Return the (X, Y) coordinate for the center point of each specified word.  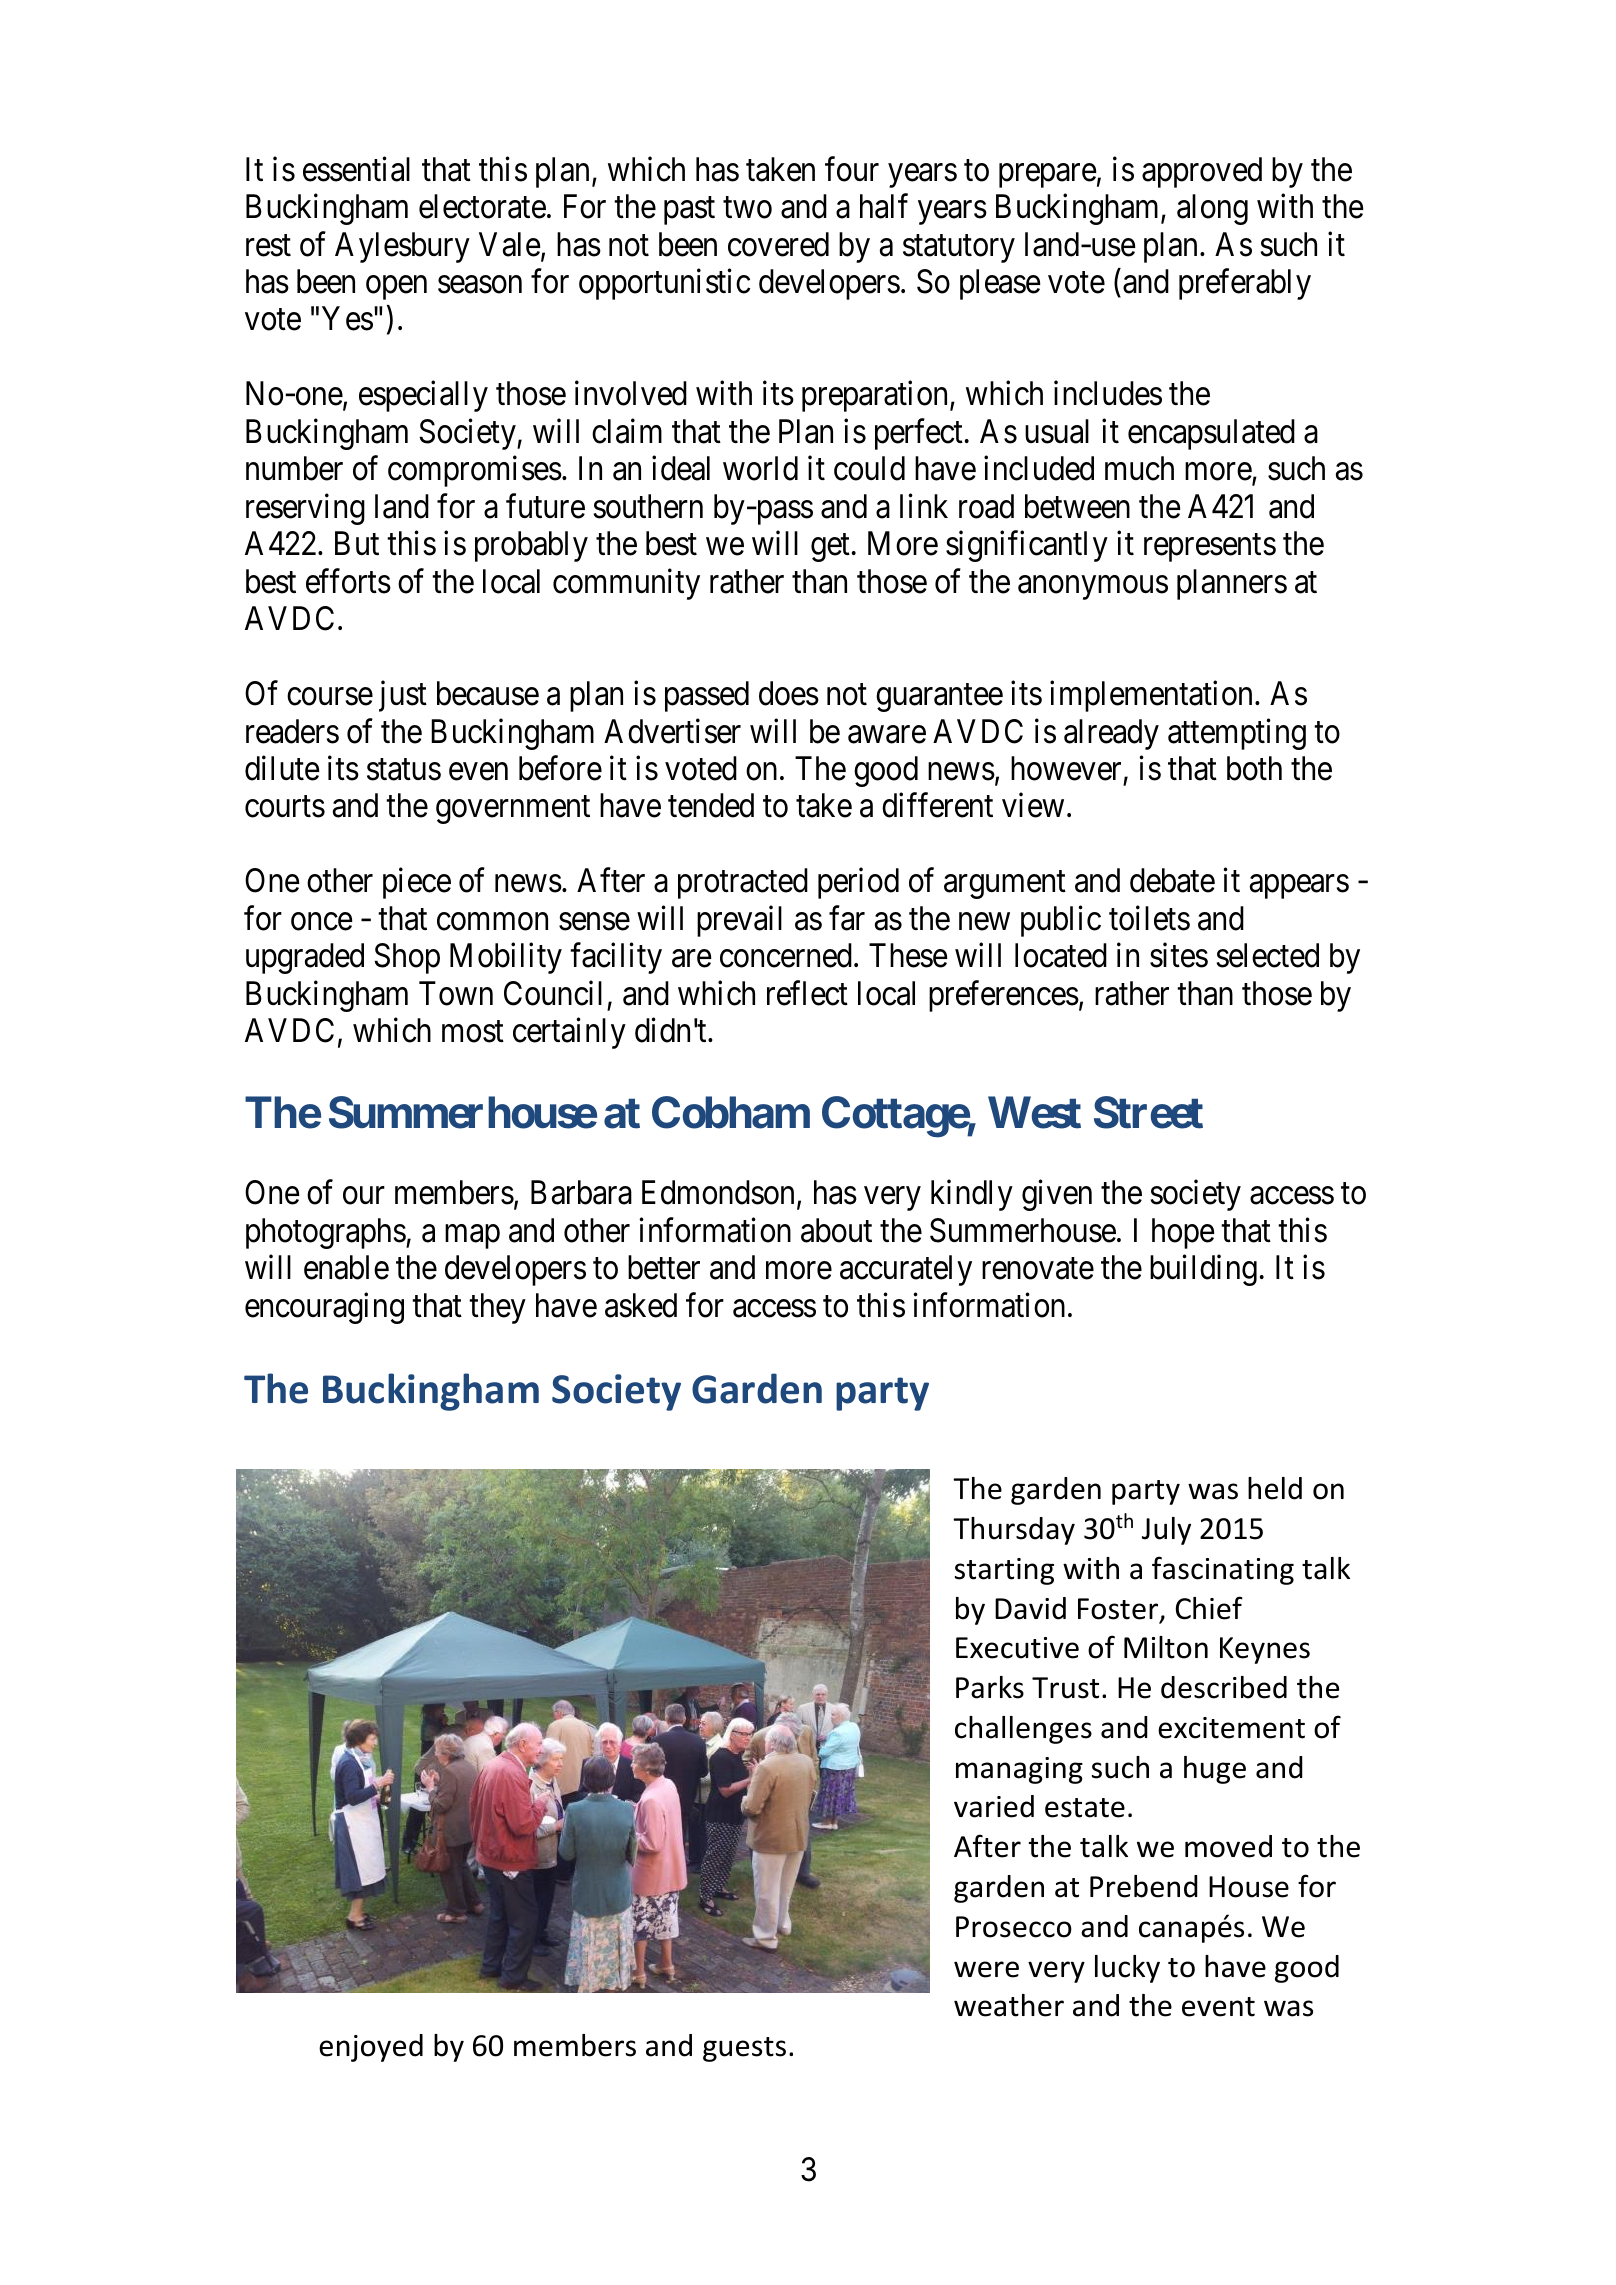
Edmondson (718, 1192)
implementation (1151, 696)
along (1212, 209)
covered (778, 244)
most (473, 1032)
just (403, 696)
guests (744, 2049)
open (396, 288)
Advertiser (672, 731)
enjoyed (371, 2048)
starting (1004, 1571)
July (1166, 1531)
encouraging (324, 1308)
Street (1148, 1112)
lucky (1127, 1969)
